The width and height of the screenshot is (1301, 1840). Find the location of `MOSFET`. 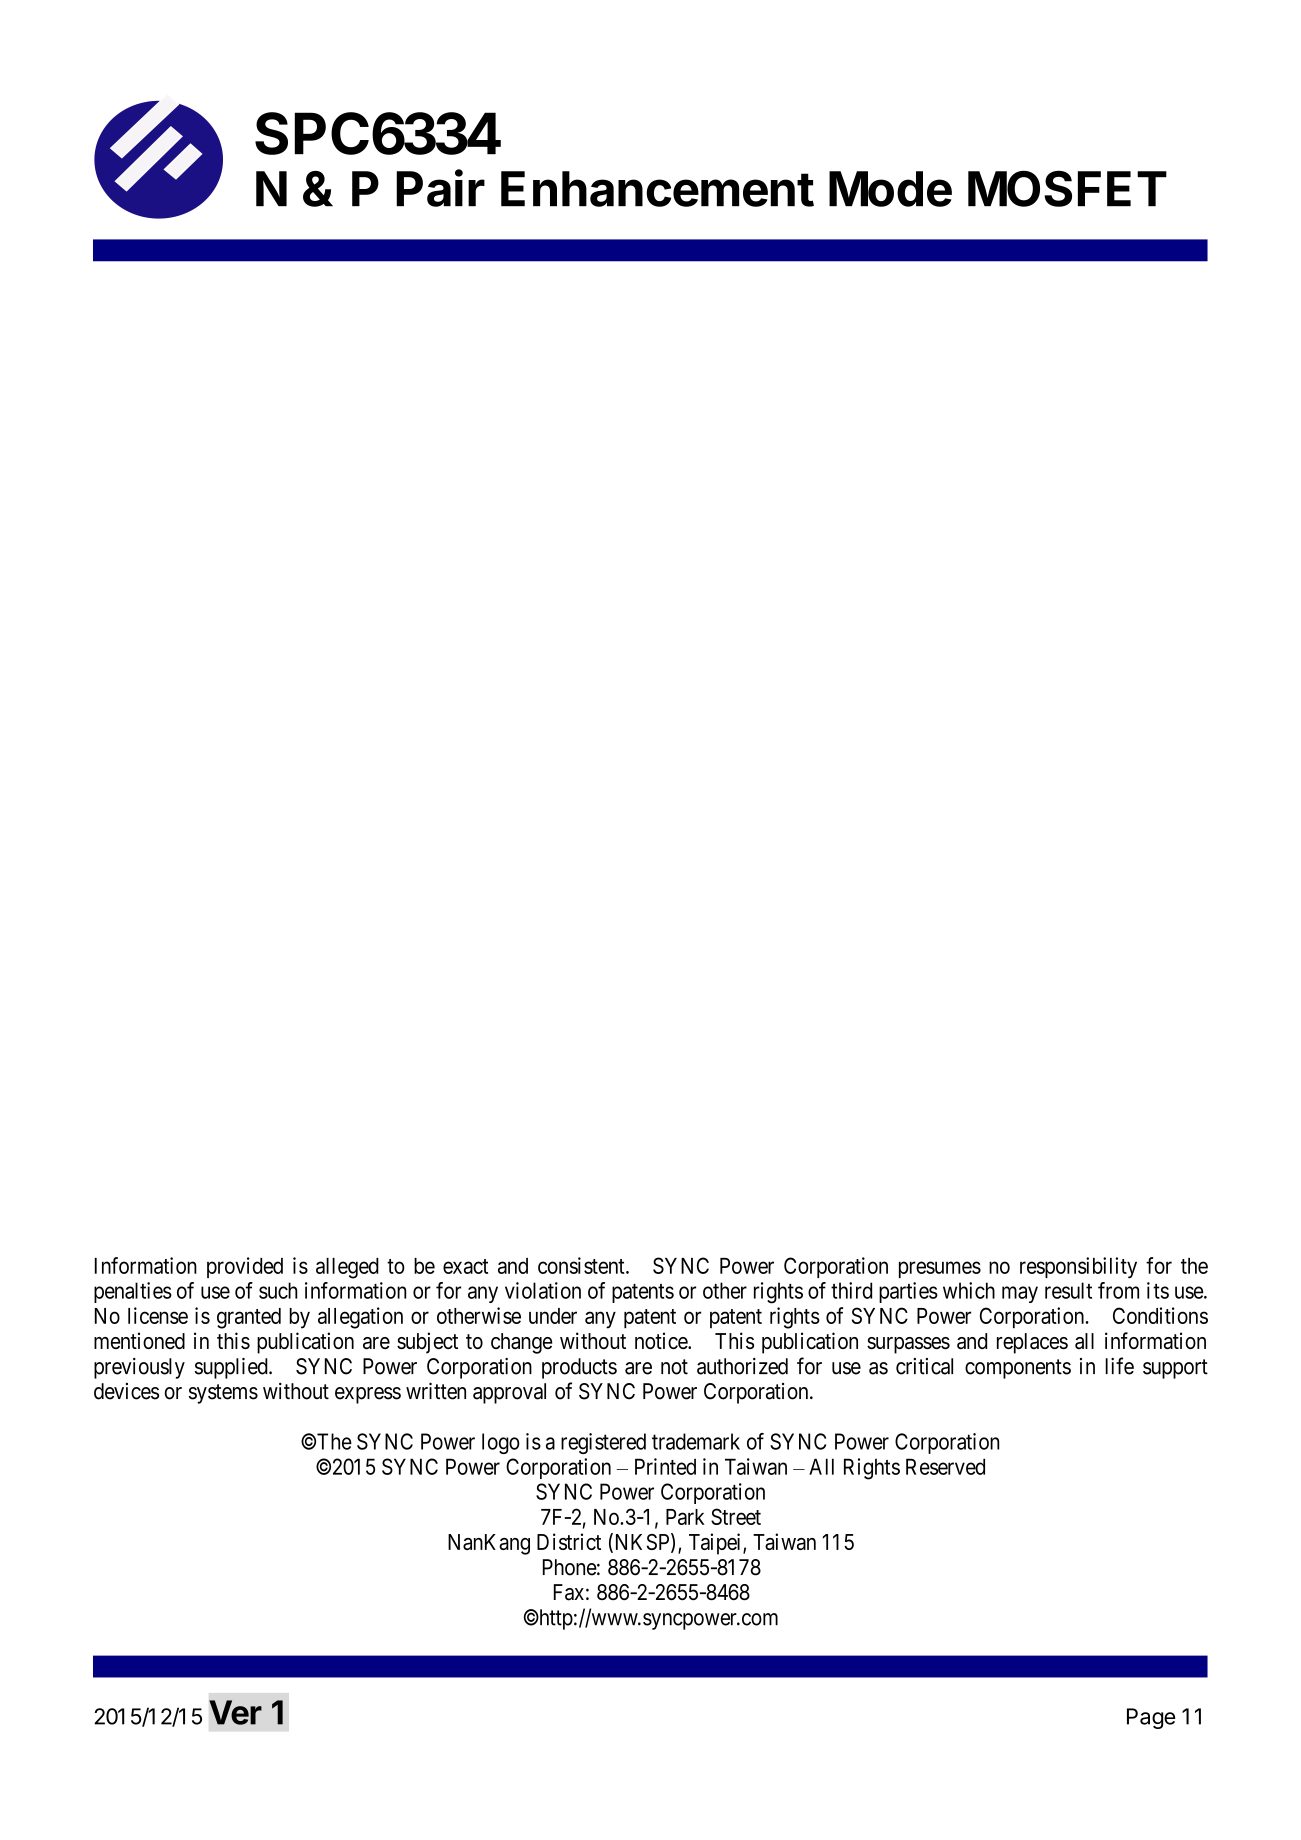

MOSFET is located at coordinates (1067, 189).
